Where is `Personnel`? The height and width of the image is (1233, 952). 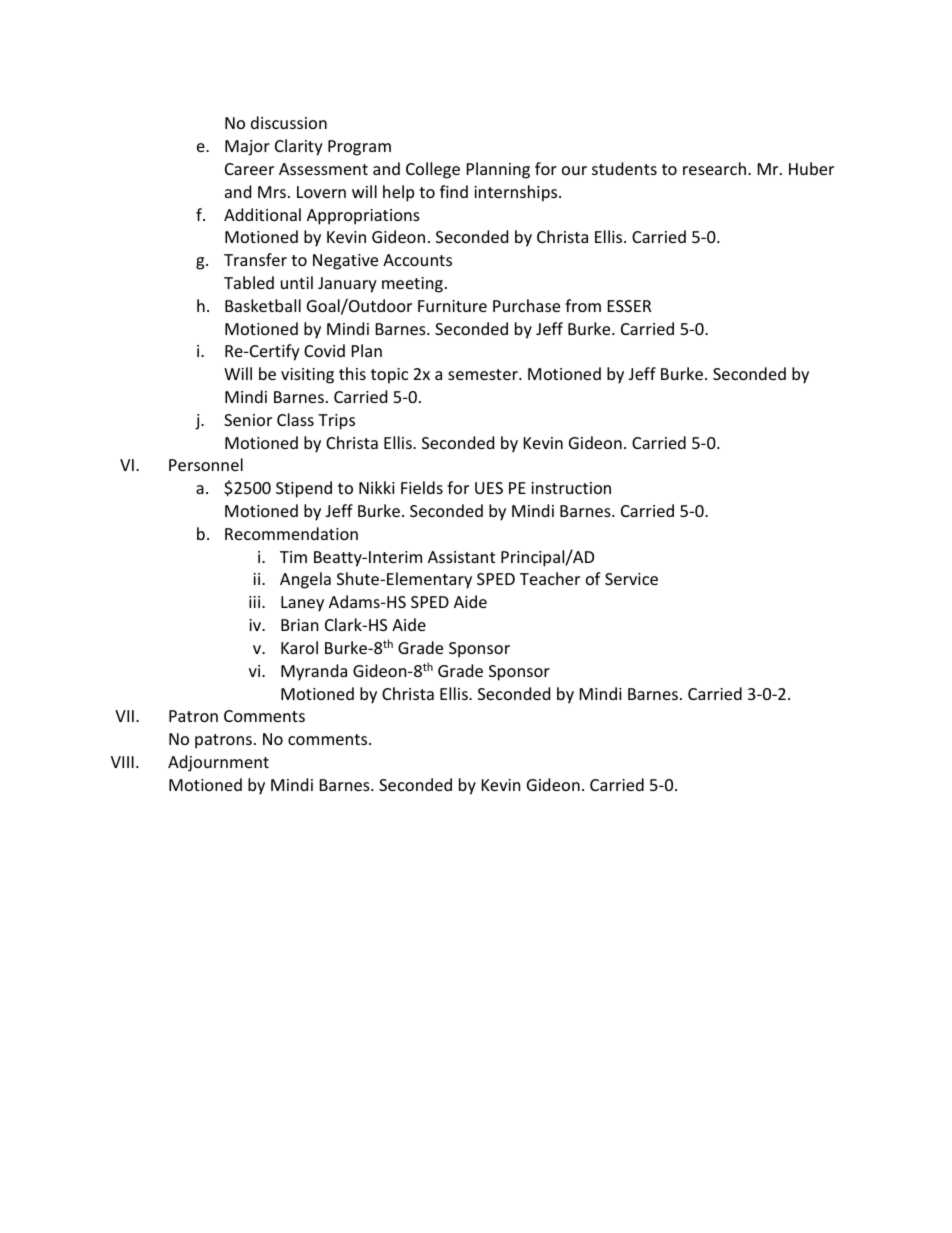 Personnel is located at coordinates (206, 464).
